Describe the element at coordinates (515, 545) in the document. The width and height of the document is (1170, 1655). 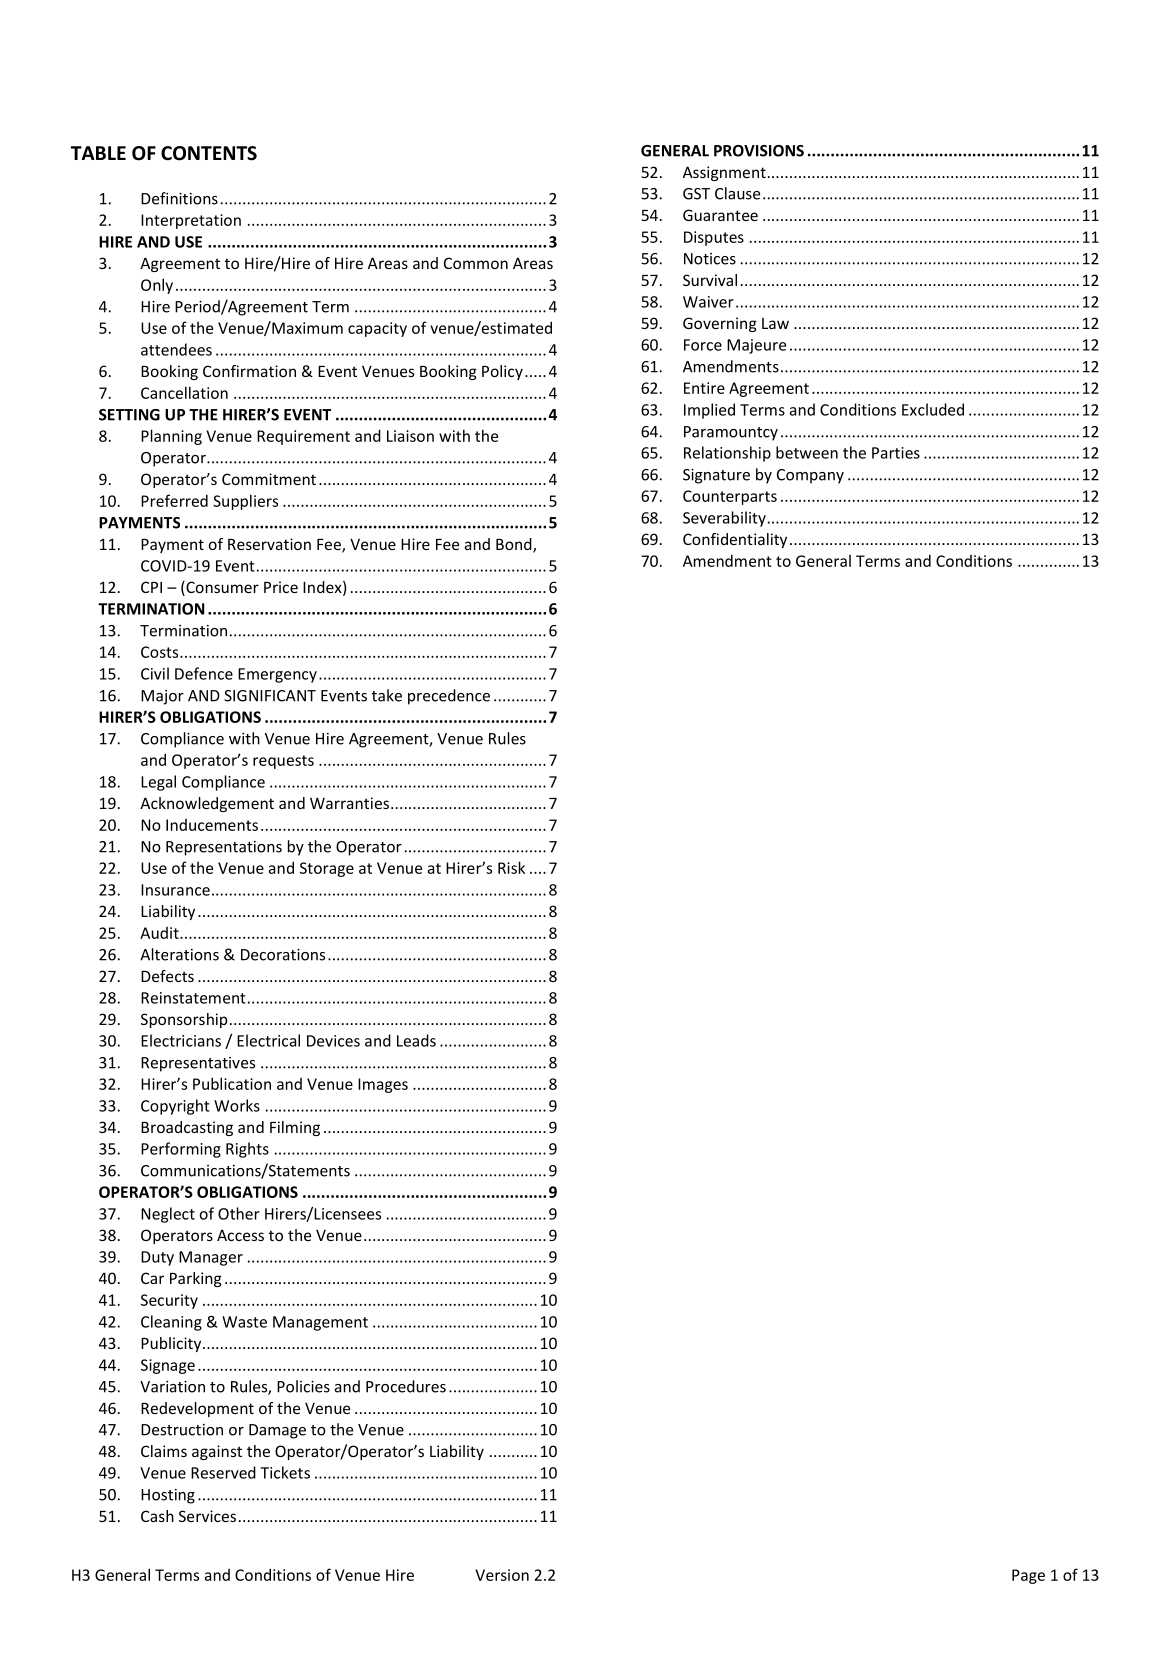
I see `Bond` at that location.
